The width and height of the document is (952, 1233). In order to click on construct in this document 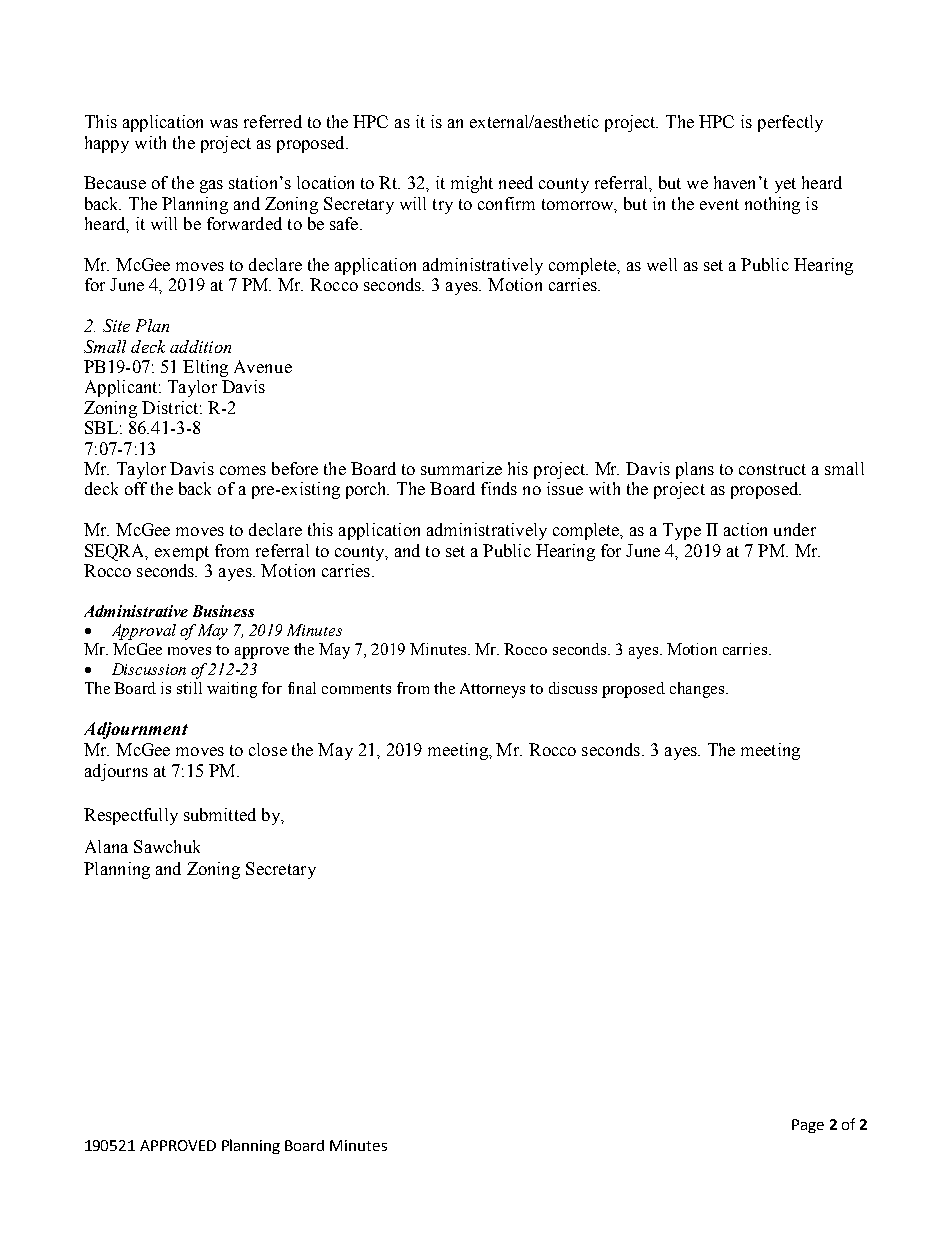, I will do `click(772, 469)`.
